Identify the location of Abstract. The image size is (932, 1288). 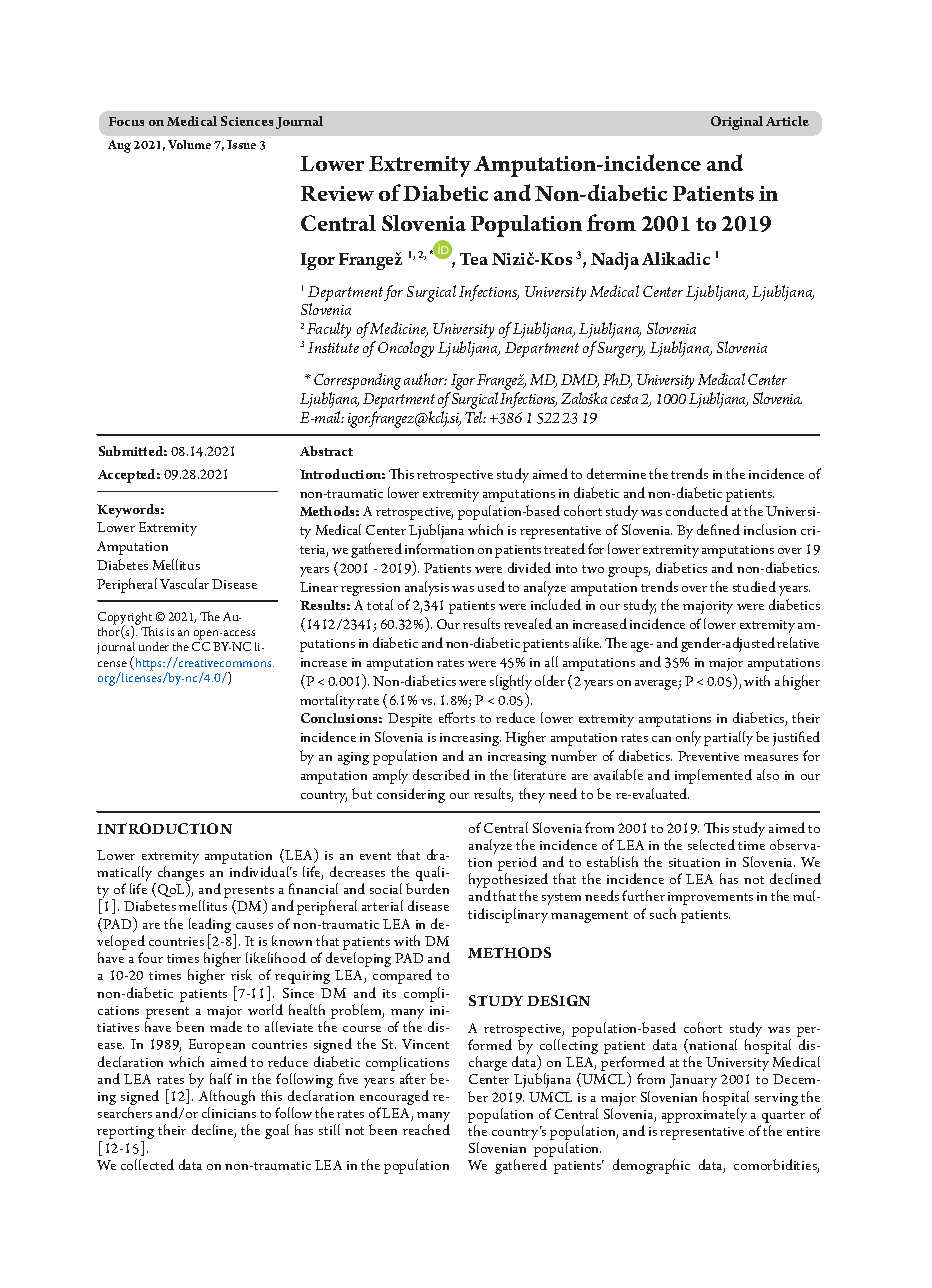
(326, 451).
